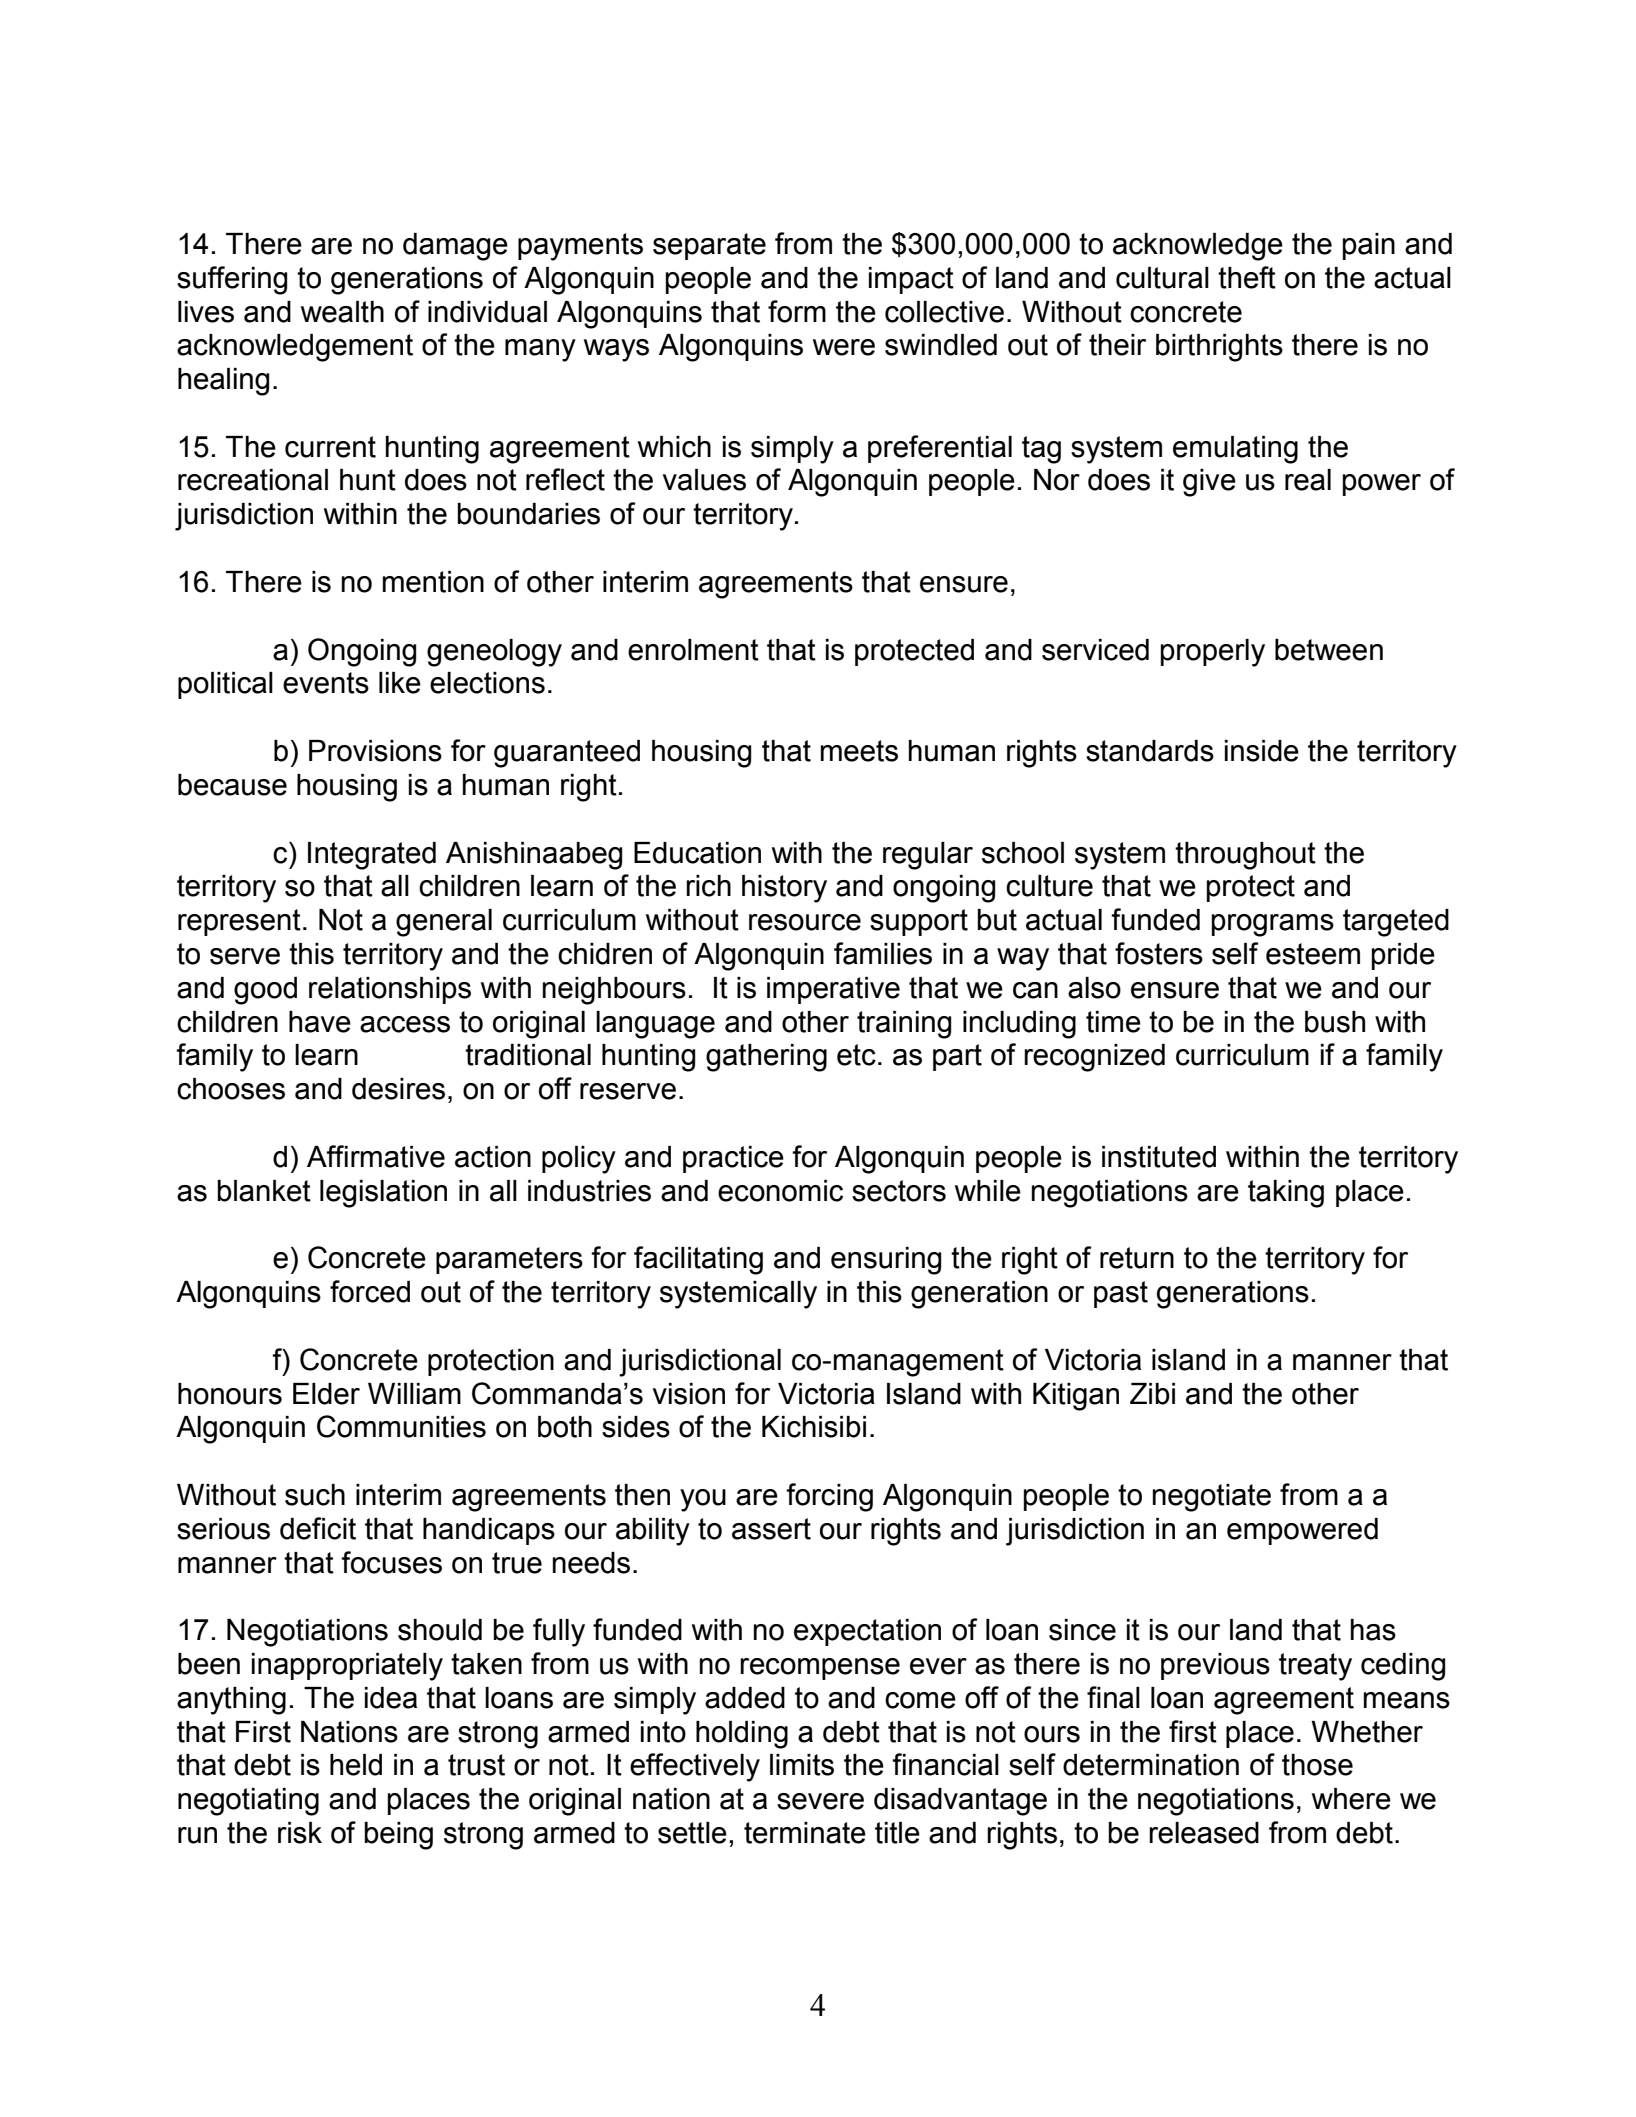 Image resolution: width=1636 pixels, height=2117 pixels. Describe the element at coordinates (1137, 1258) in the image. I see `return` at that location.
